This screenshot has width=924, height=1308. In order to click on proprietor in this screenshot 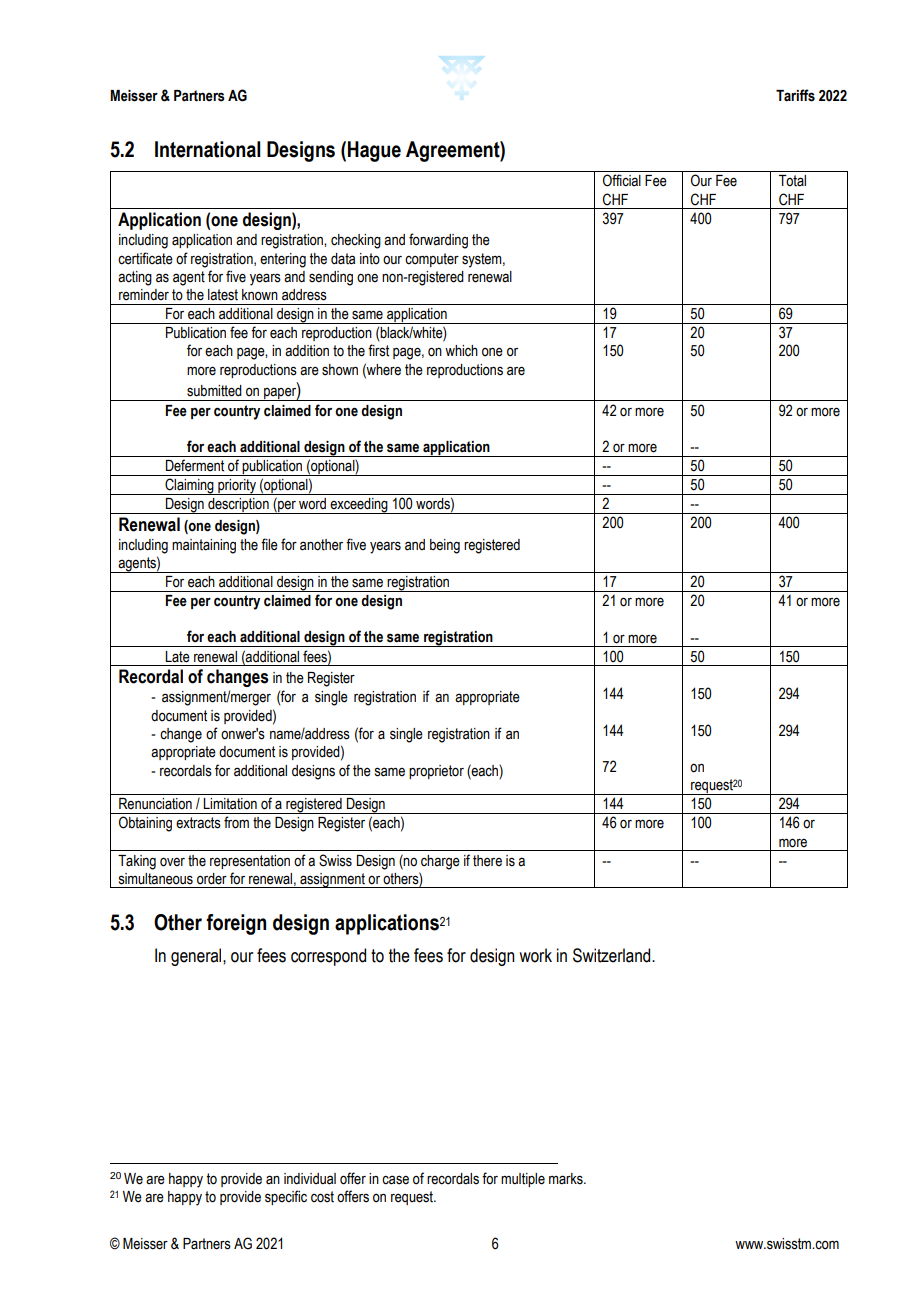, I will do `click(436, 772)`.
